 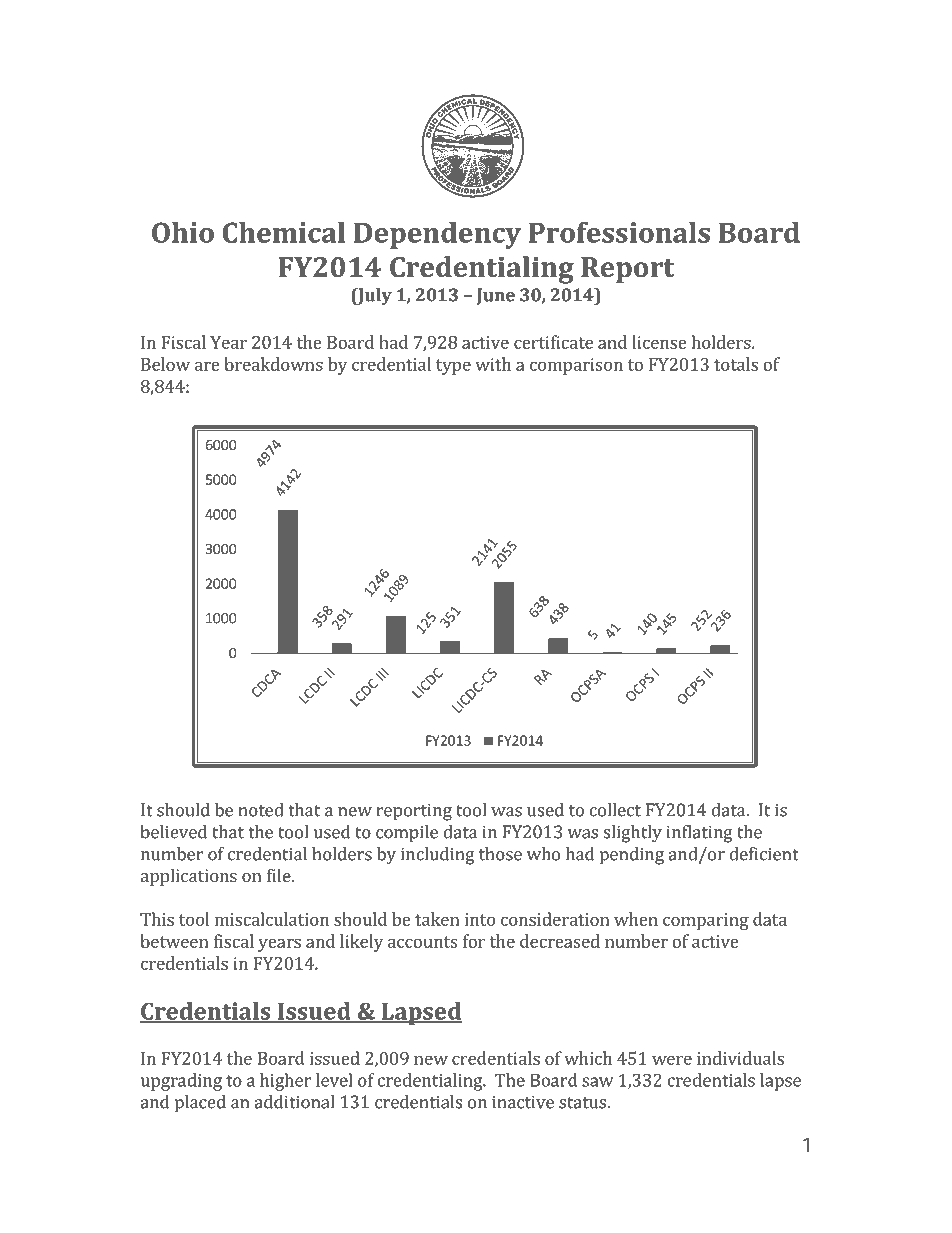 I want to click on compile, so click(x=407, y=834).
